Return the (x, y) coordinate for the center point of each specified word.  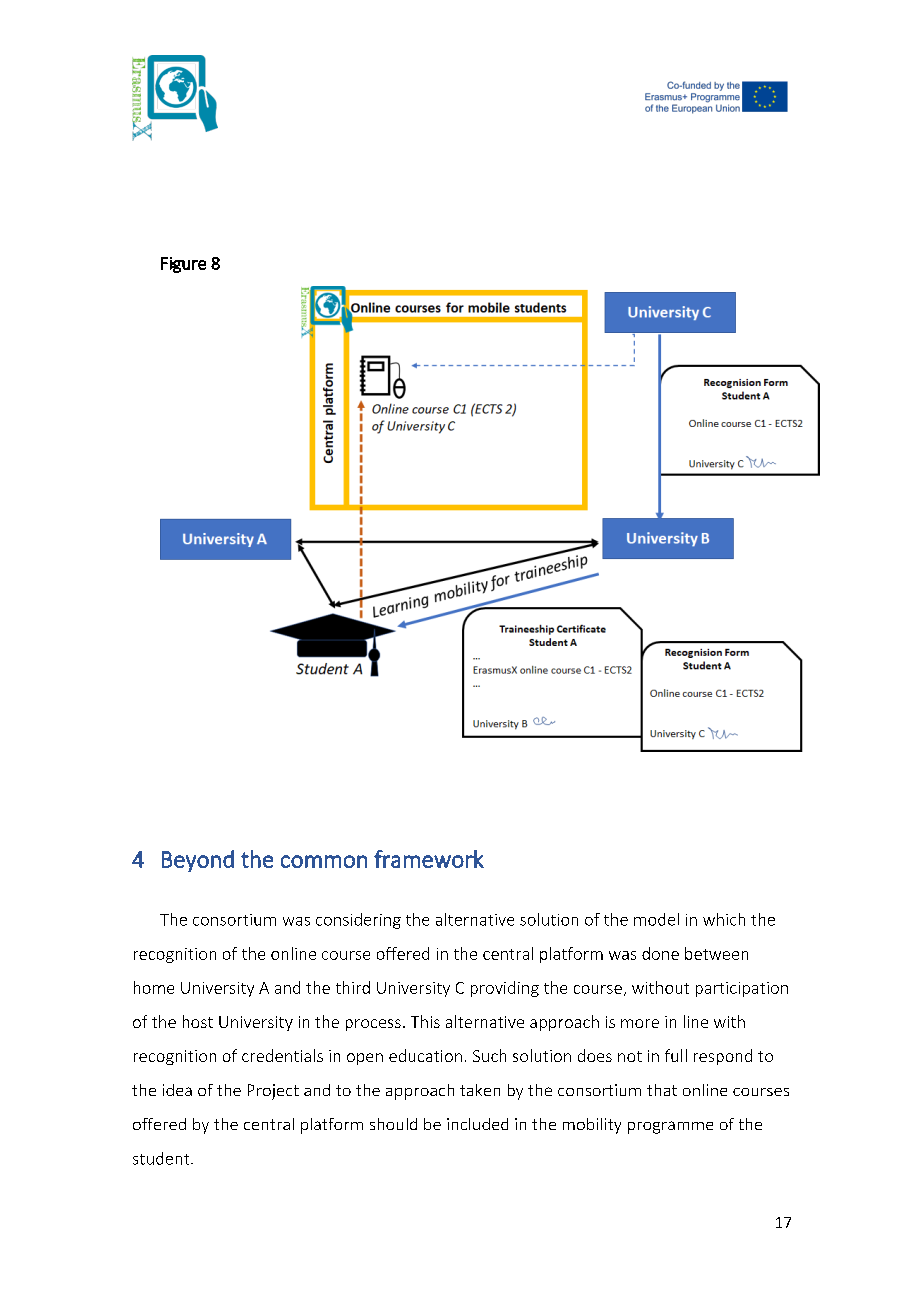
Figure (183, 265)
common (324, 861)
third (353, 987)
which (724, 919)
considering (358, 921)
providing (505, 989)
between (716, 953)
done (660, 953)
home (154, 987)
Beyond (198, 861)
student (162, 1158)
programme (670, 1127)
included (477, 1124)
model (656, 919)
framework (429, 859)
